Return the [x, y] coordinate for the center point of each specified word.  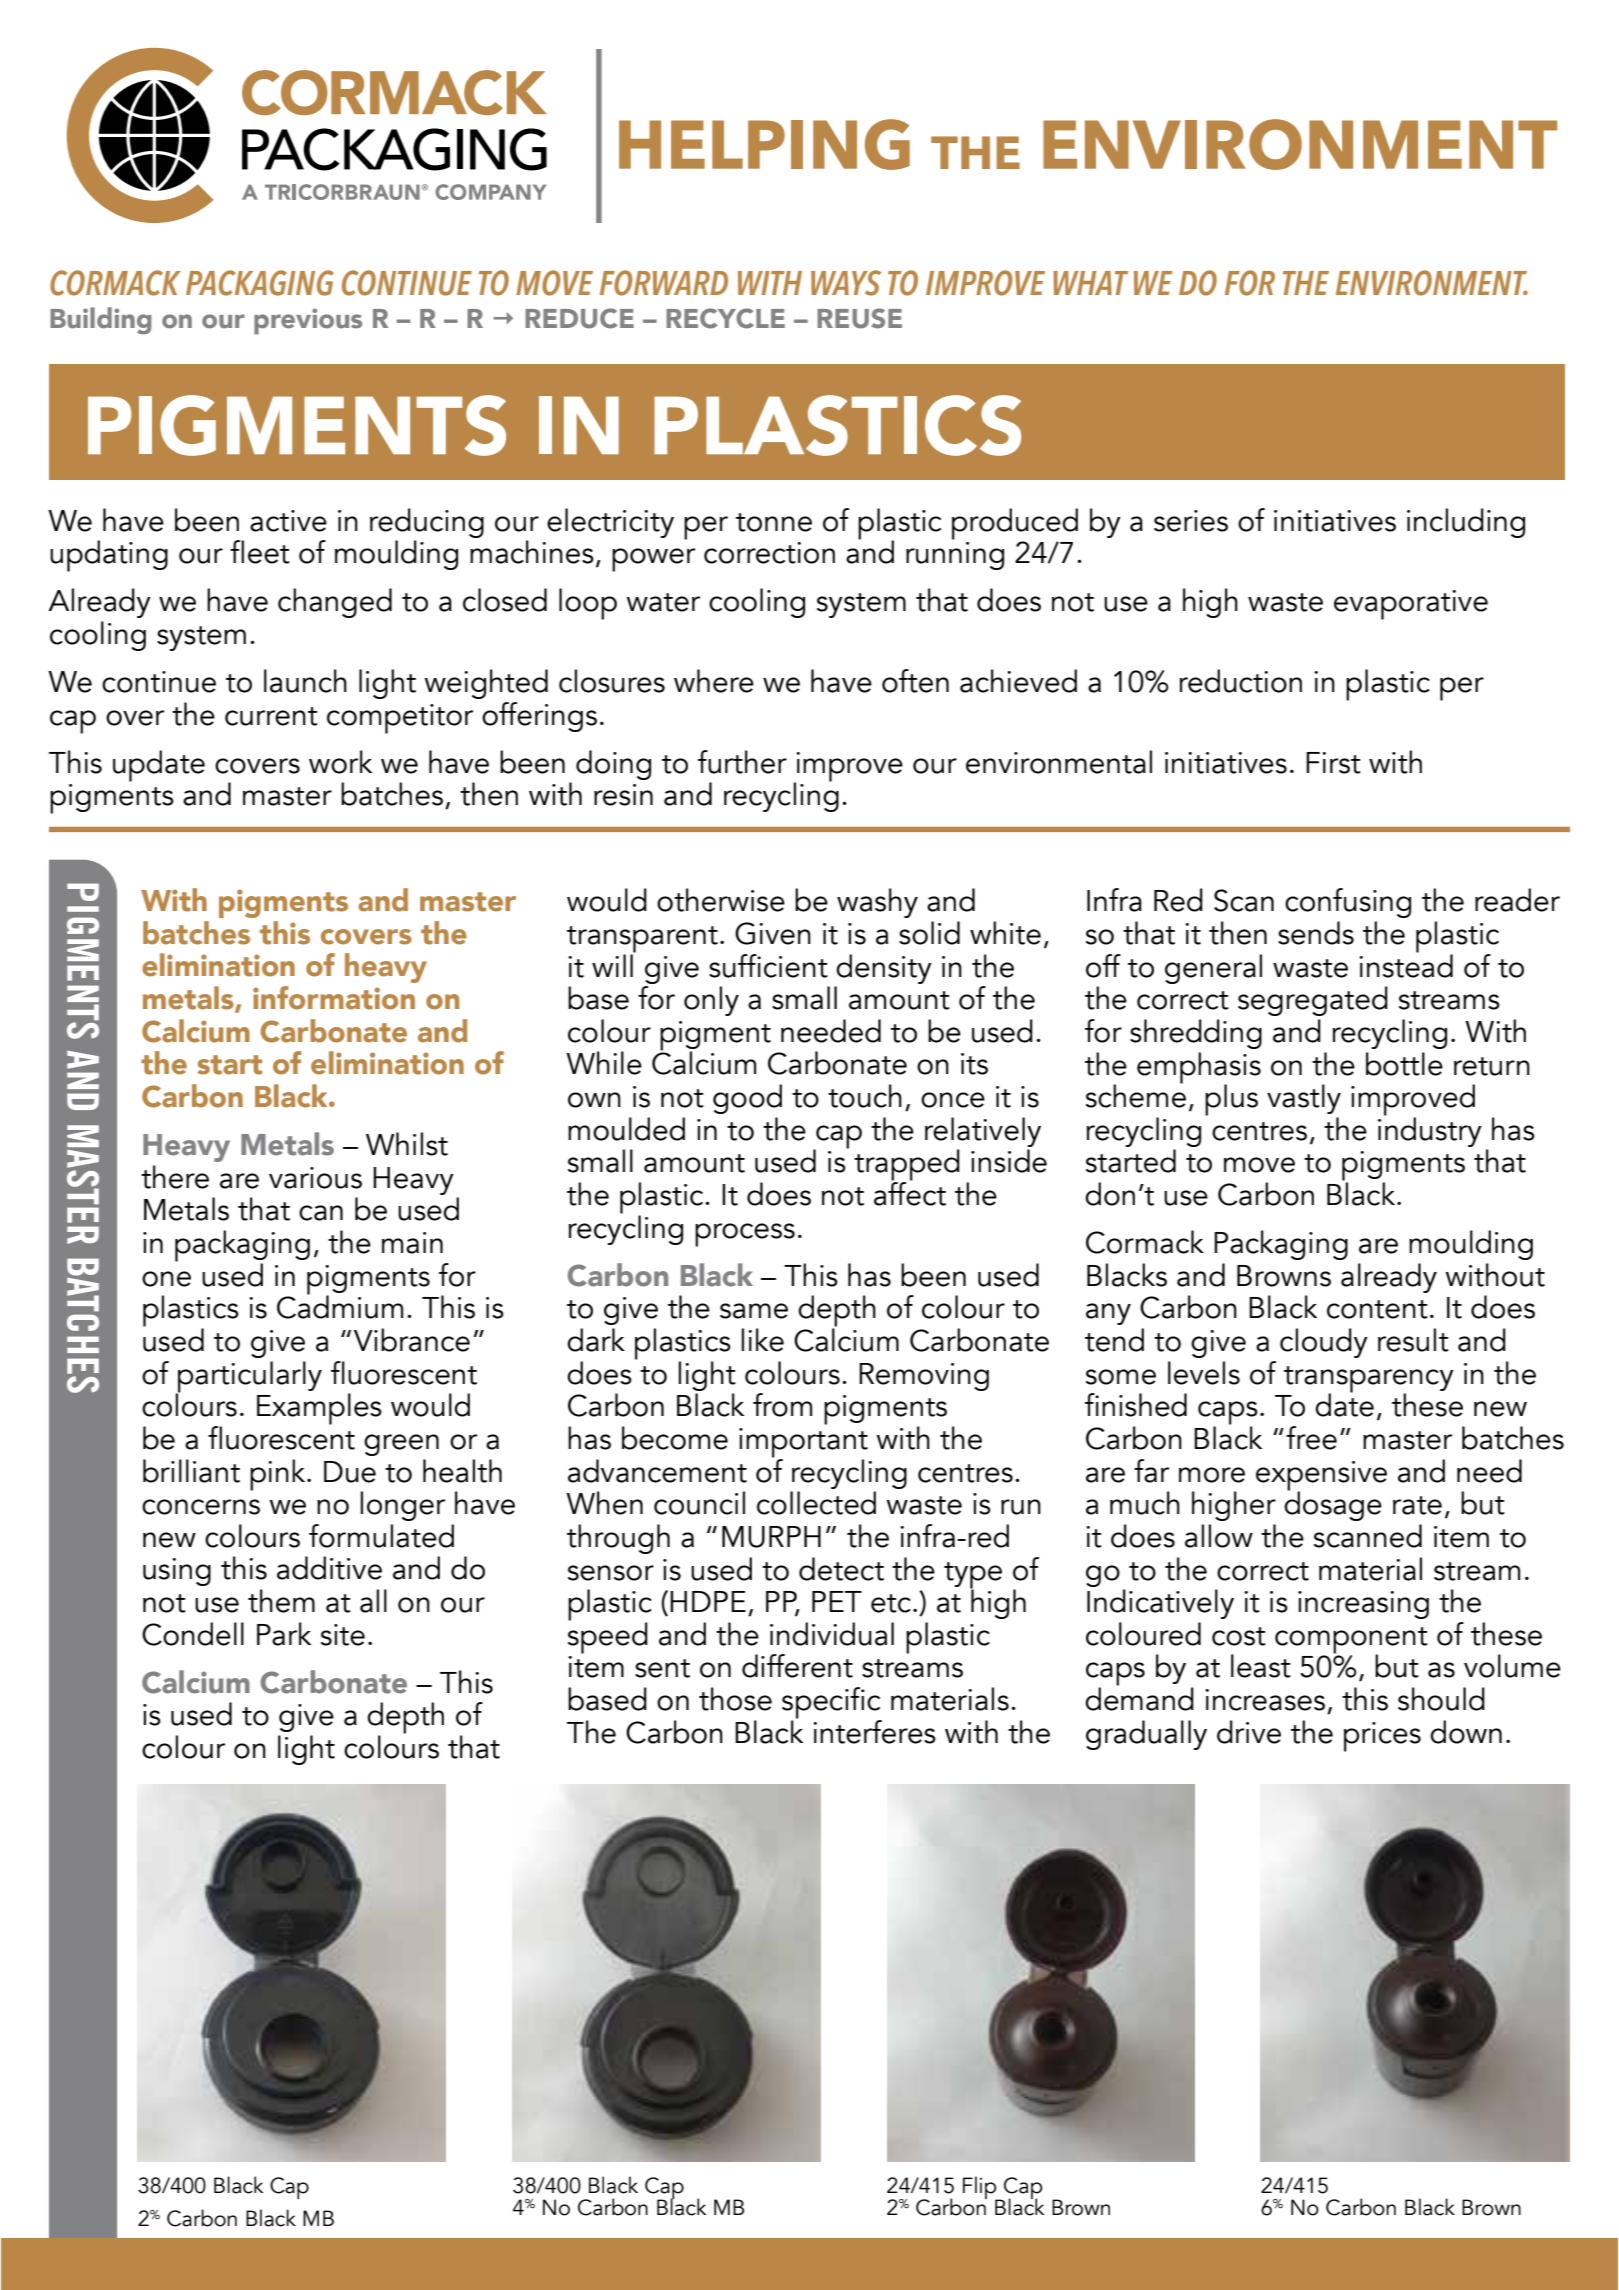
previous [308, 321]
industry [1430, 1131]
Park [284, 1634]
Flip [981, 2189]
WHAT [1090, 283]
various [315, 1178]
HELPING [764, 144]
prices [1382, 1737]
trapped [907, 1166]
